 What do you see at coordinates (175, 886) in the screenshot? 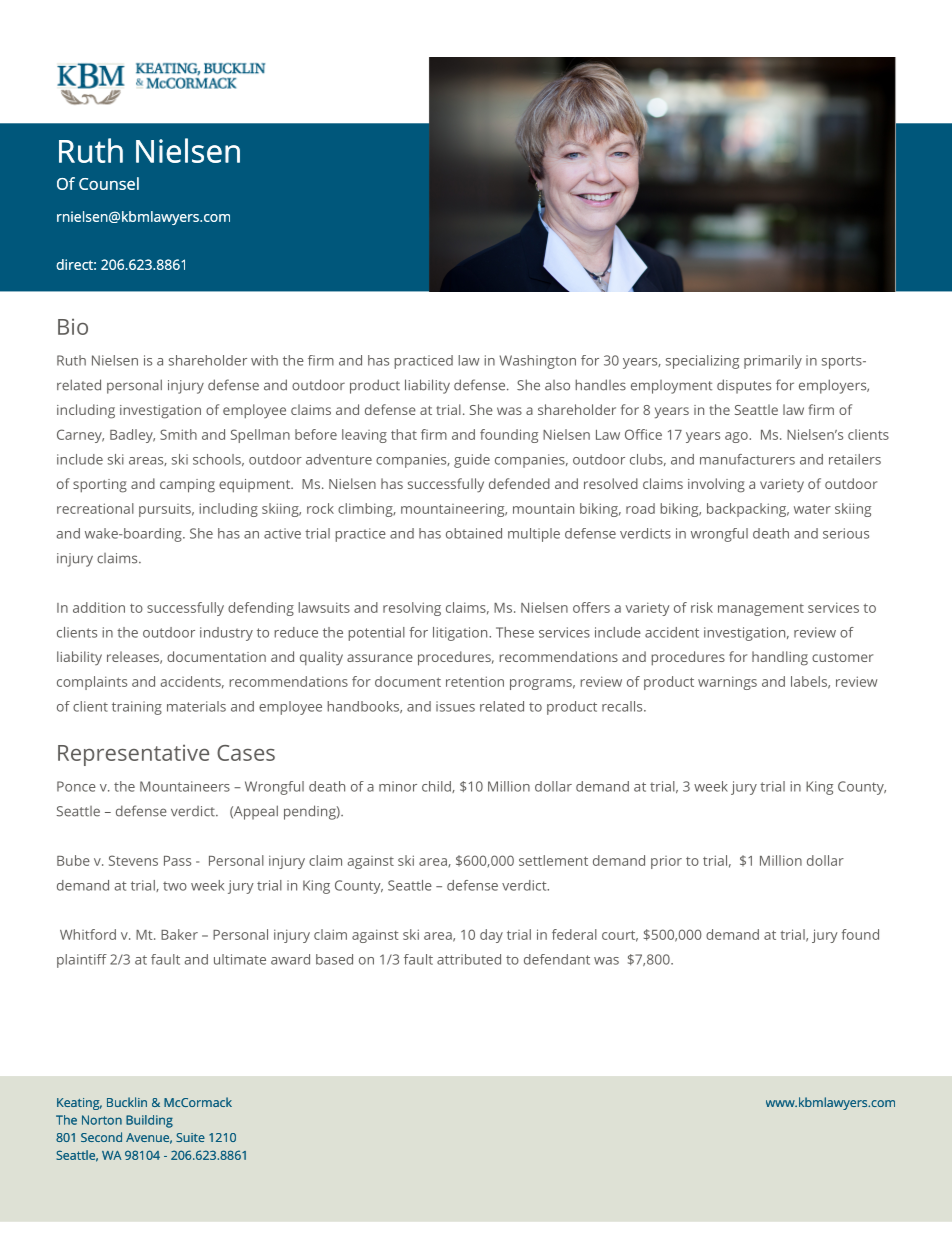
I see `two` at bounding box center [175, 886].
